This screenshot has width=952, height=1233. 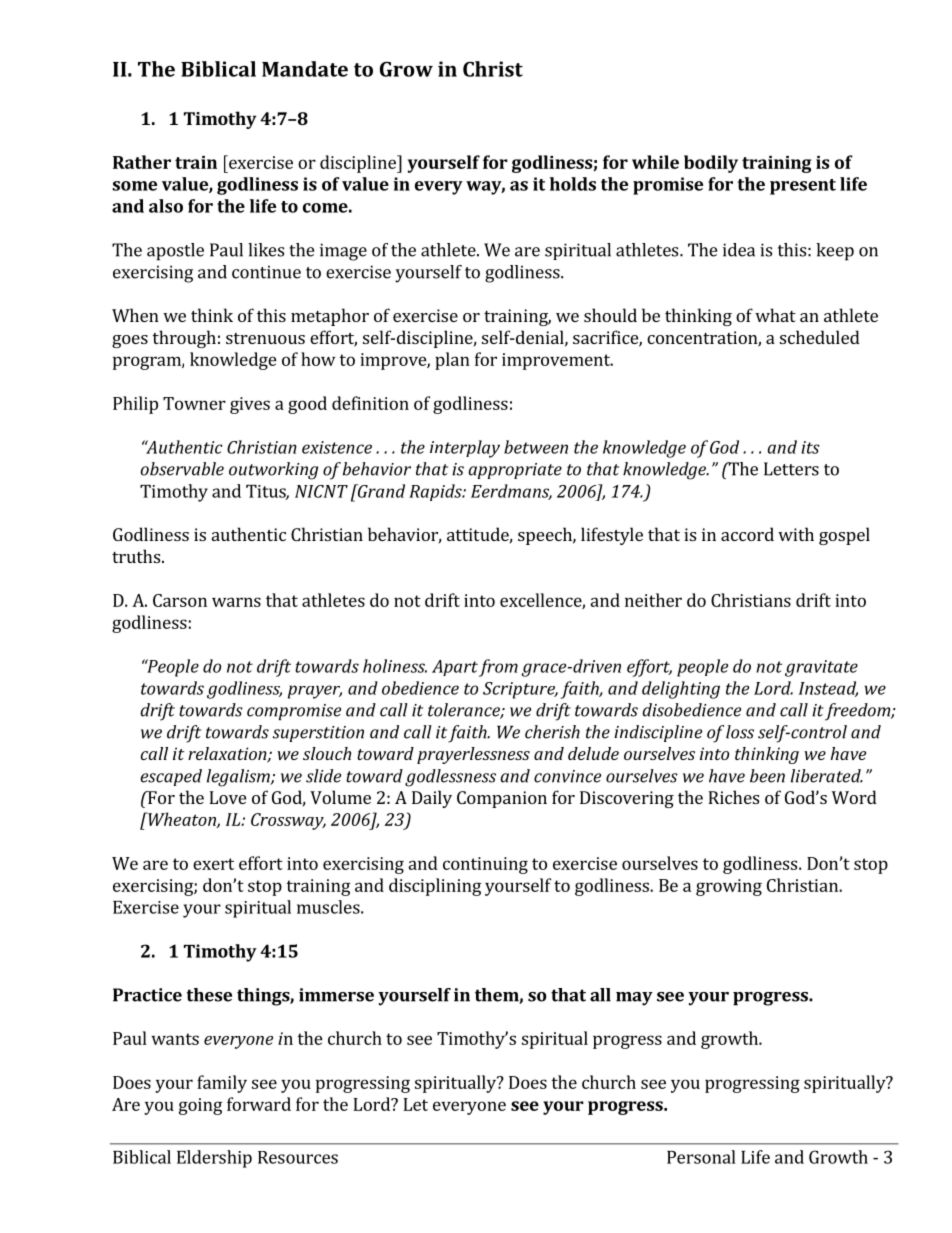 I want to click on interplay, so click(x=465, y=449).
